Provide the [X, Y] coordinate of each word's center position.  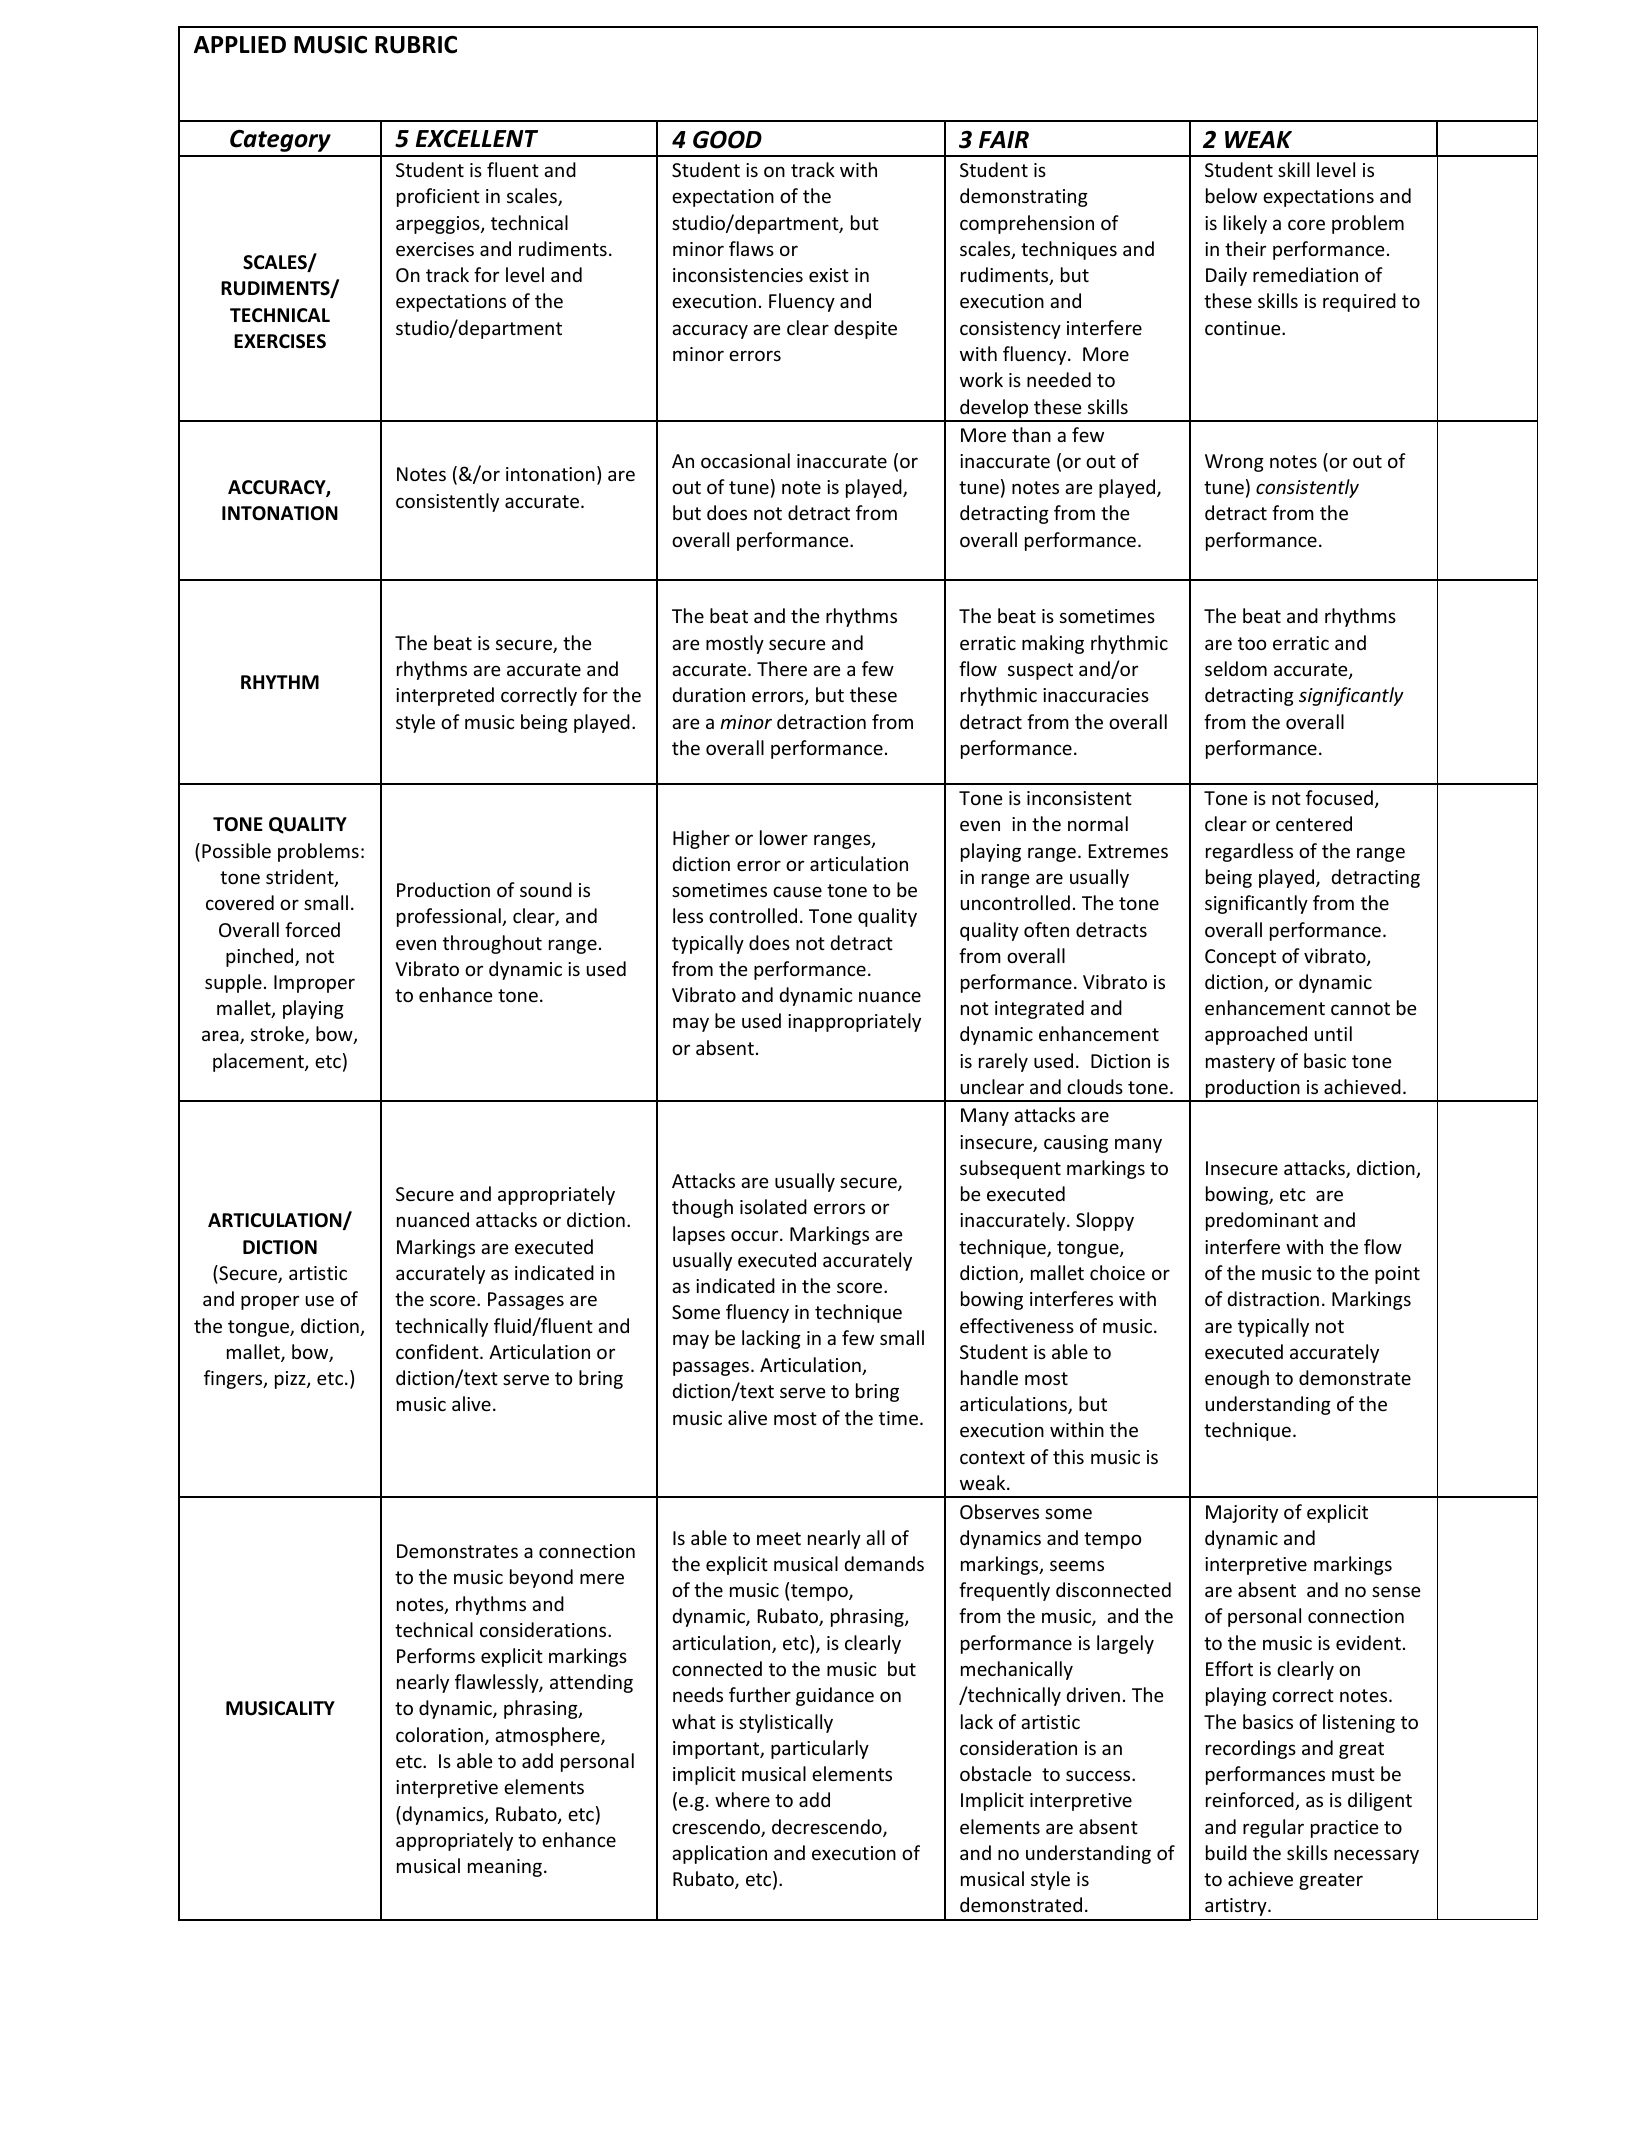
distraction [1273, 1298]
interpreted [445, 696]
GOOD [727, 139]
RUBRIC [416, 45]
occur [756, 1235]
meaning [505, 1868]
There [782, 668]
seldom [1236, 668]
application [719, 1854]
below [1231, 195]
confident [438, 1351]
